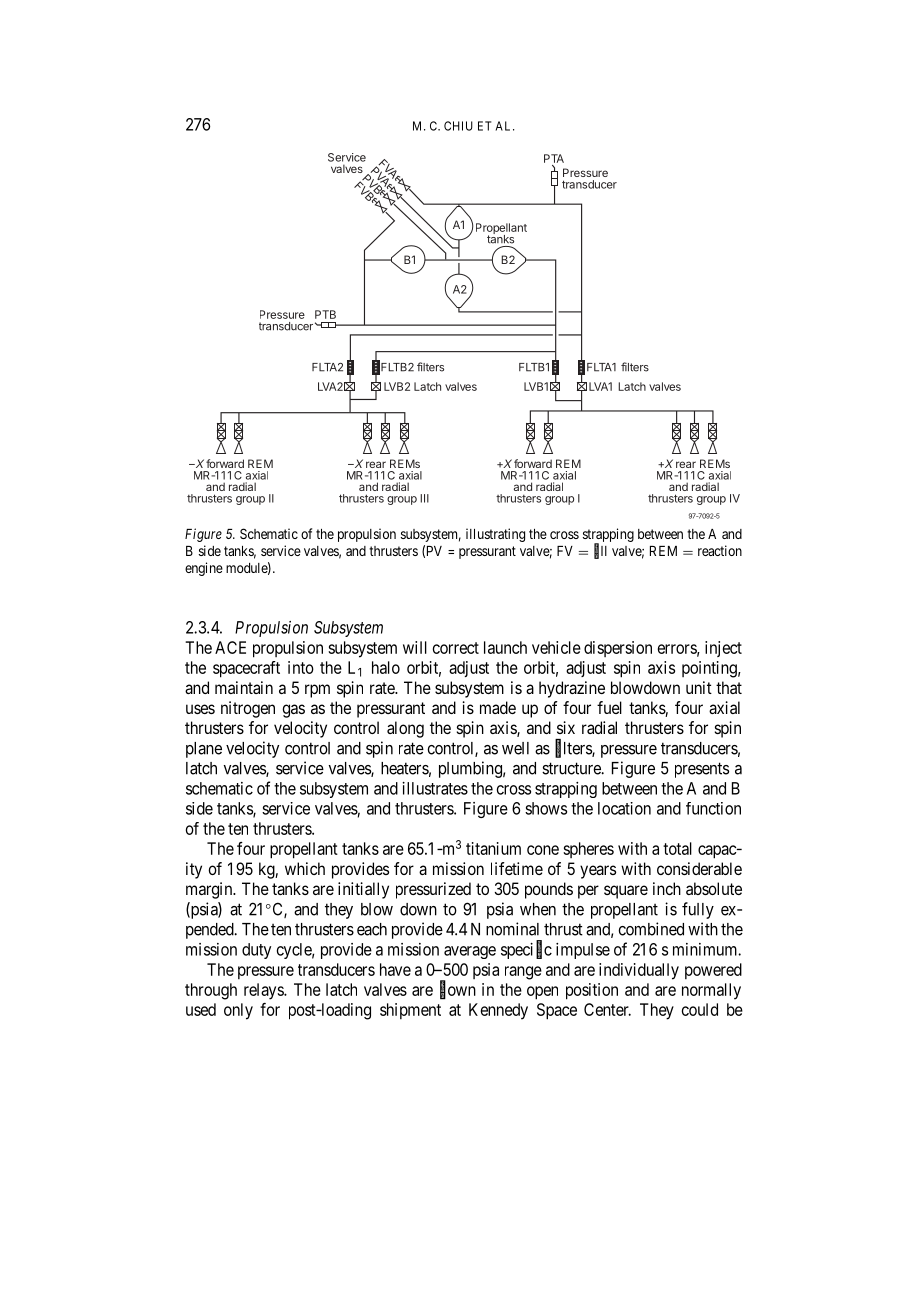 The image size is (924, 1308). Describe the element at coordinates (495, 535) in the document. I see `illustrating` at that location.
